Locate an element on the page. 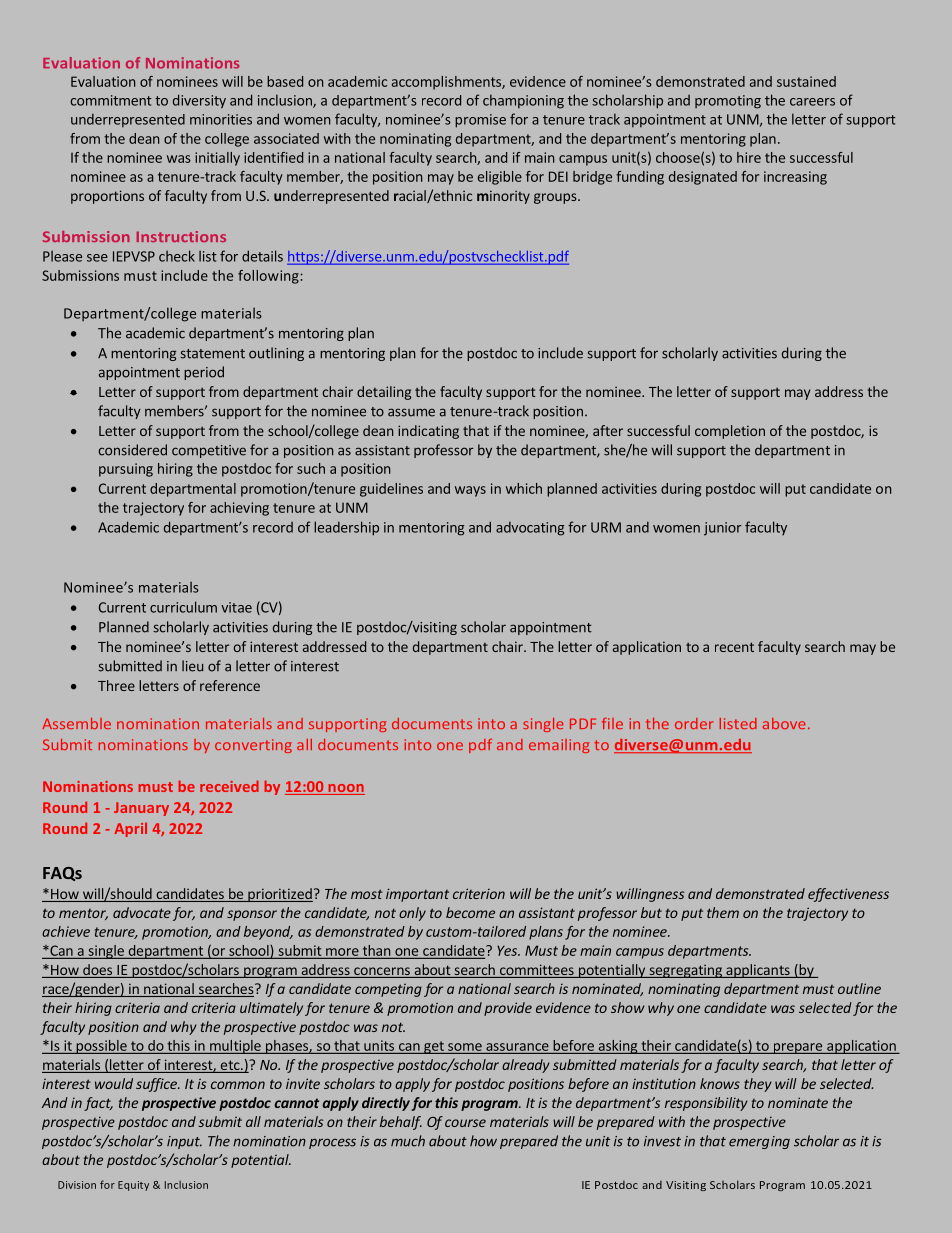 This page has width=952, height=1233. period is located at coordinates (204, 373).
